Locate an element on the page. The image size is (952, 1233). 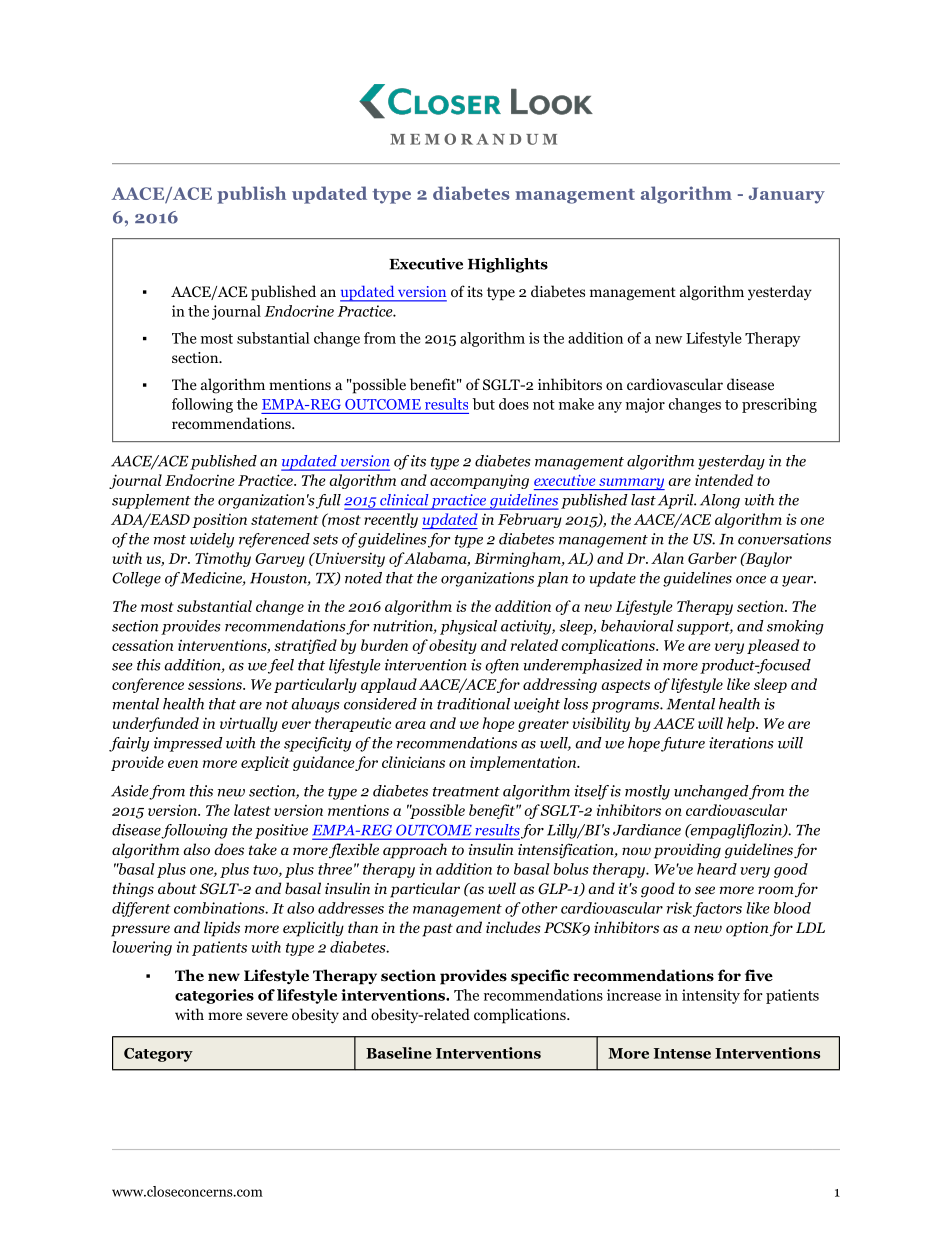
January is located at coordinates (787, 195).
